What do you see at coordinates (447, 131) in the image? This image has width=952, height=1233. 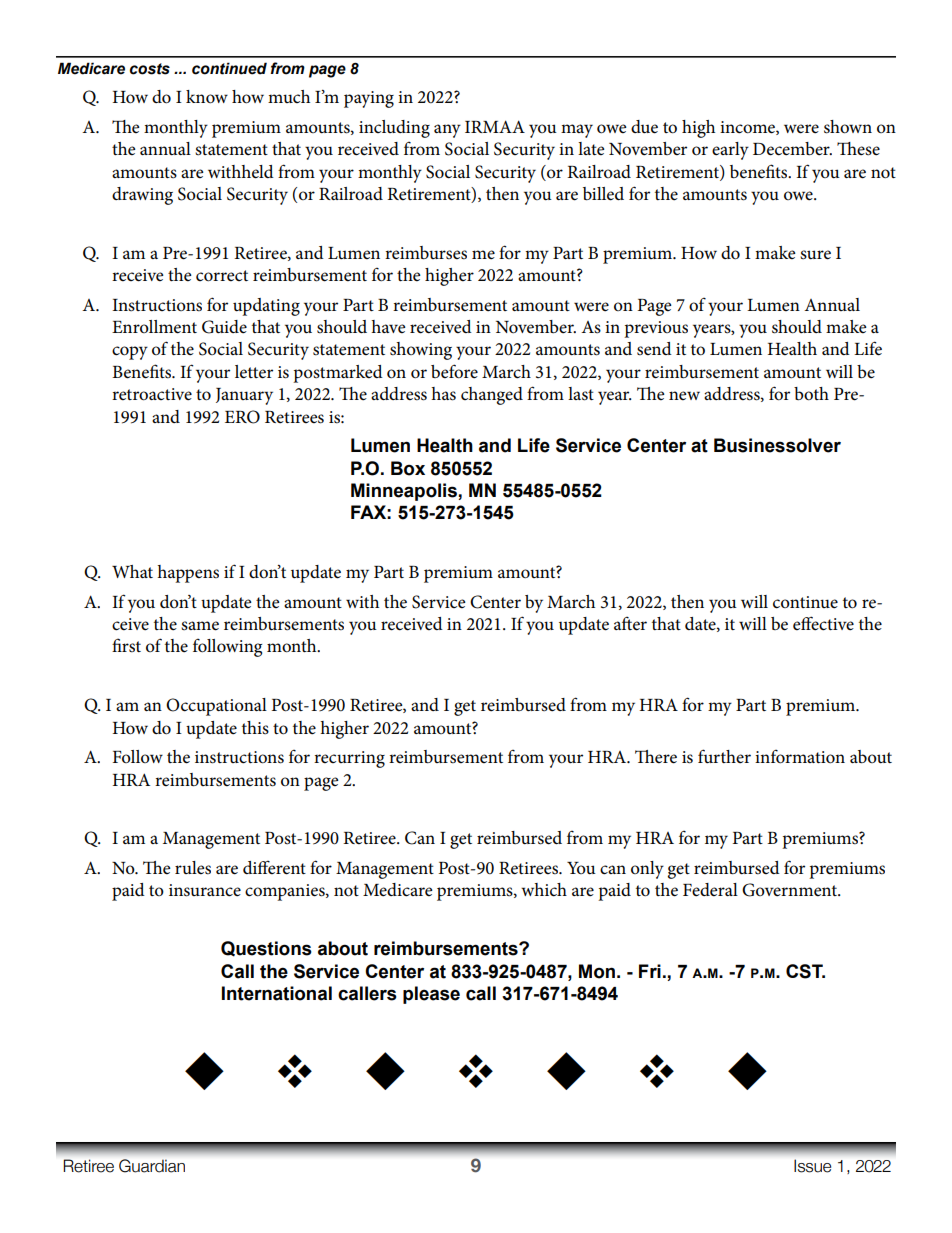 I see `any` at bounding box center [447, 131].
